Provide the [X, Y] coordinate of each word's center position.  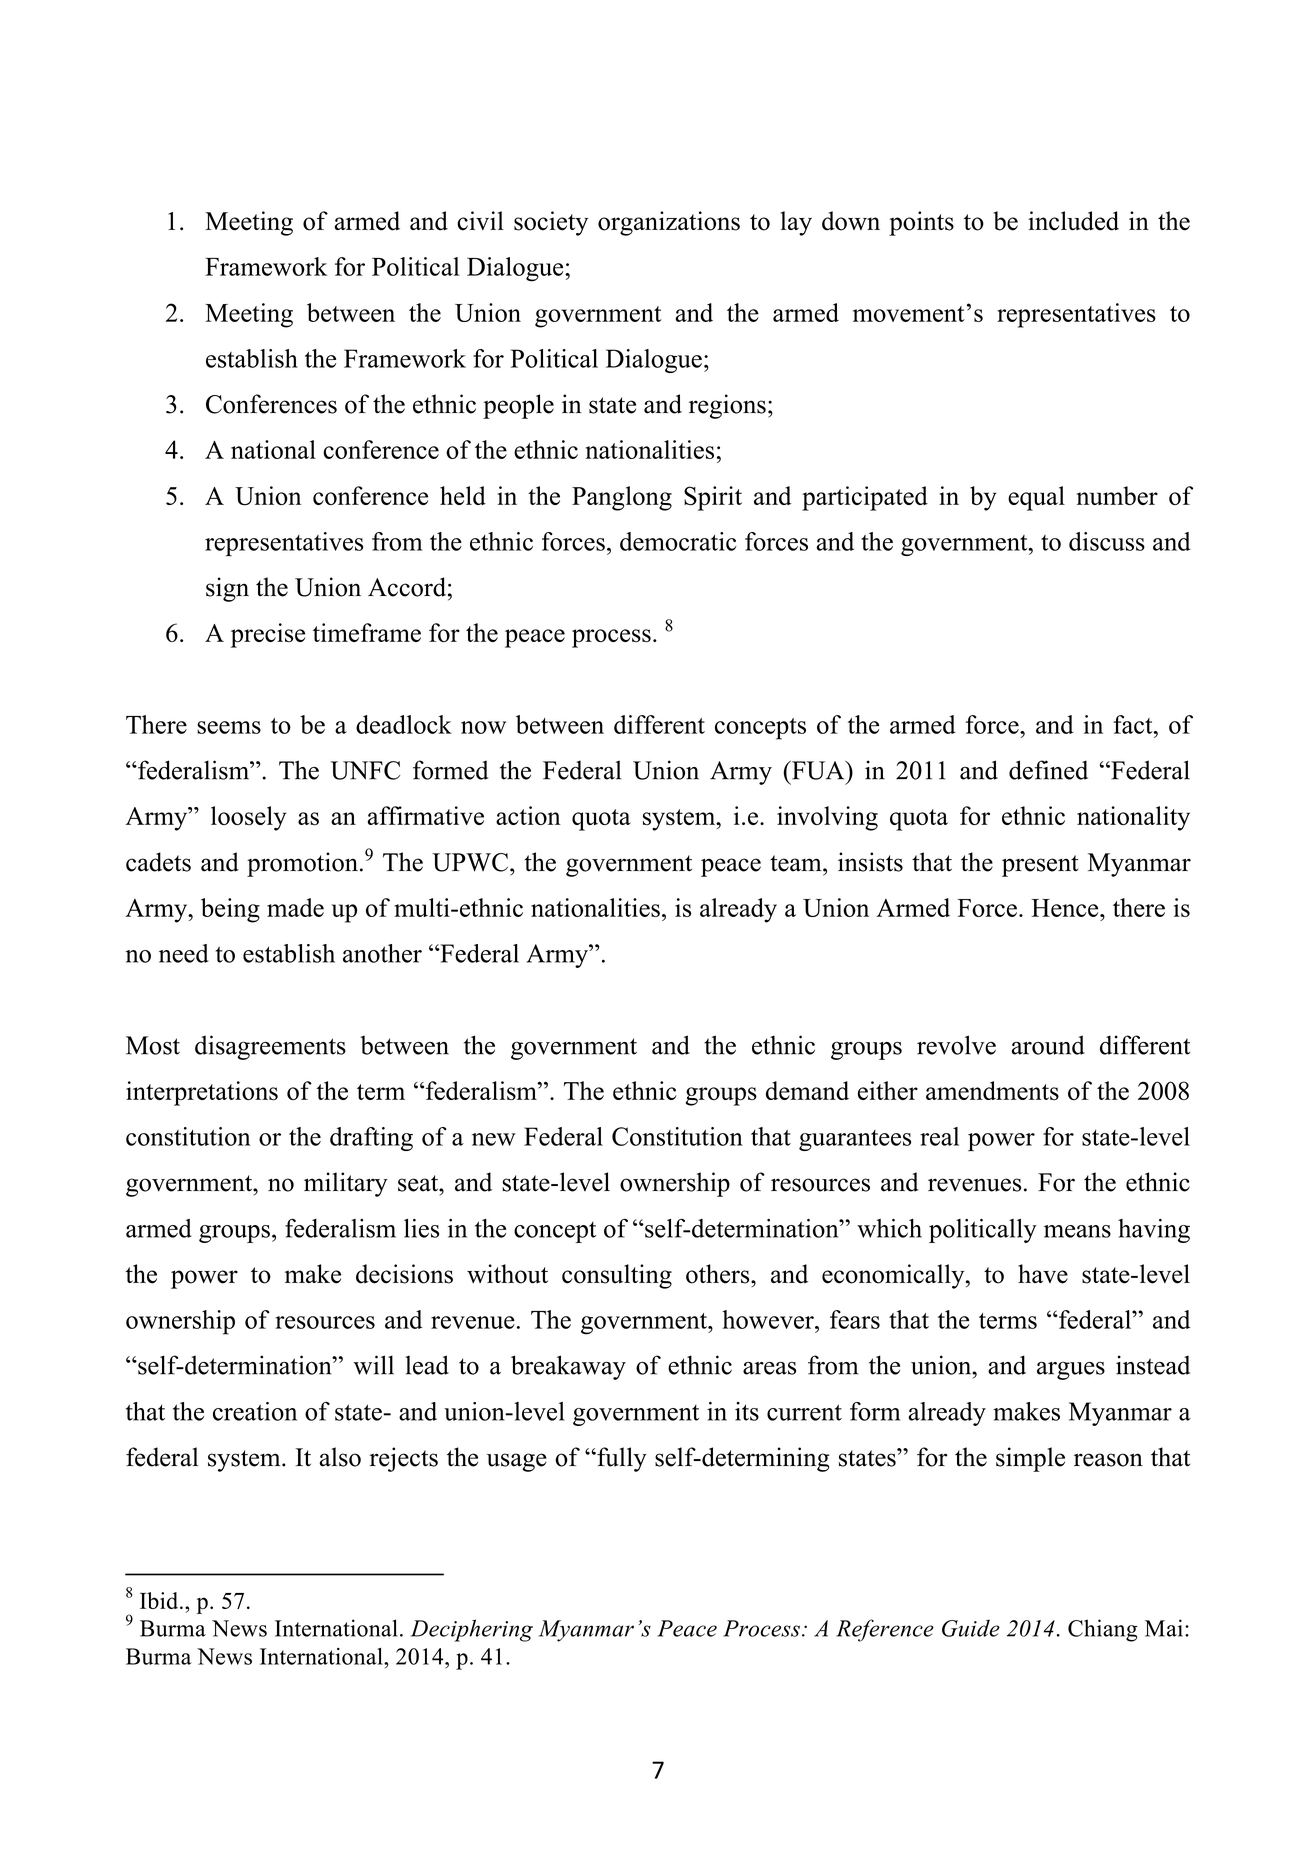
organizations [669, 223]
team [797, 863]
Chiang [1103, 1630]
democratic [678, 541]
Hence [1066, 908]
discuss [1107, 541]
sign [227, 589]
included [1073, 221]
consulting [617, 1276]
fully [621, 1459]
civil [480, 221]
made [295, 907]
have [1043, 1274]
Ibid [160, 1600]
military [346, 1184]
